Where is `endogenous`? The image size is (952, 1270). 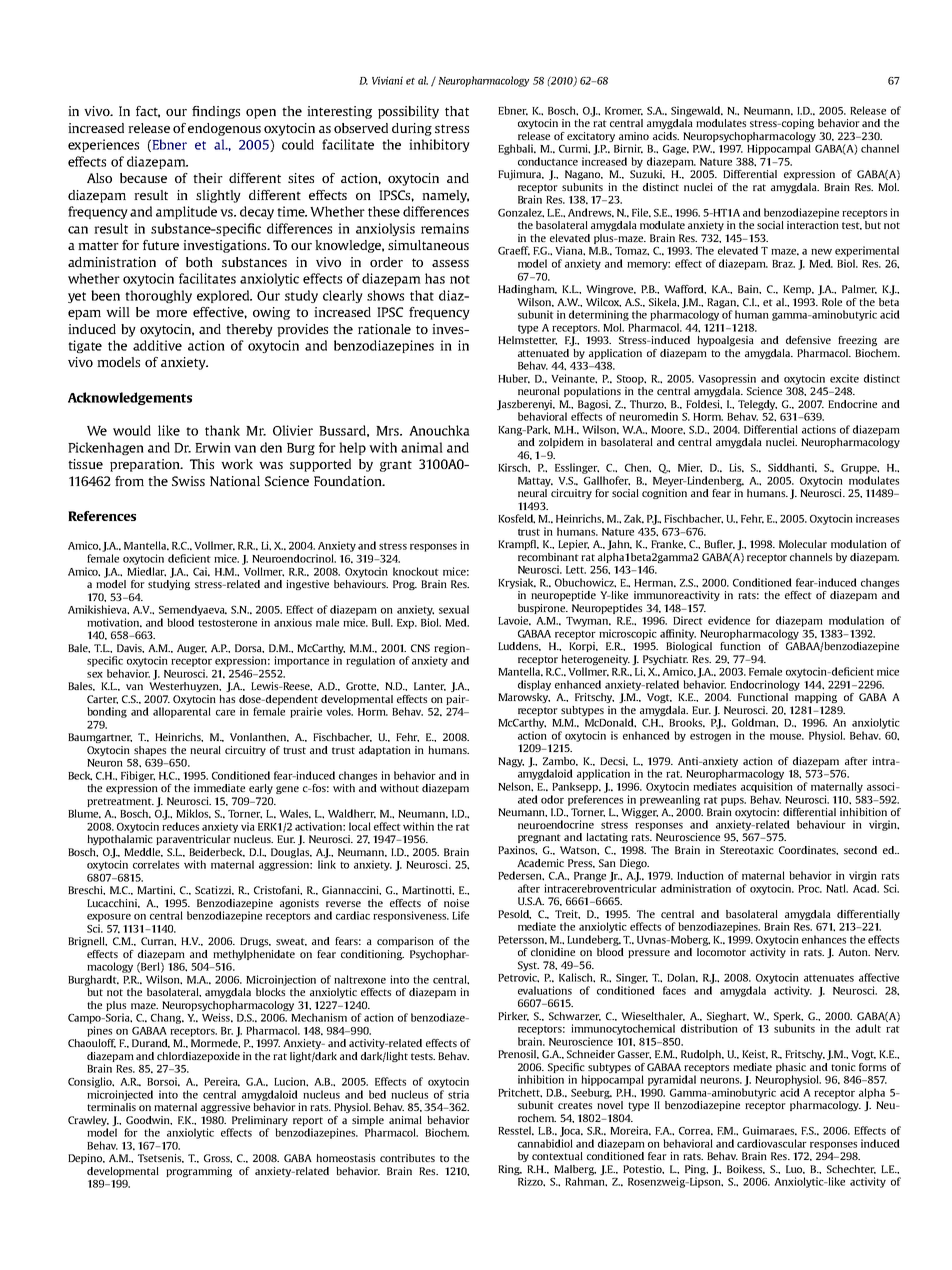
endogenous is located at coordinates (224, 129).
